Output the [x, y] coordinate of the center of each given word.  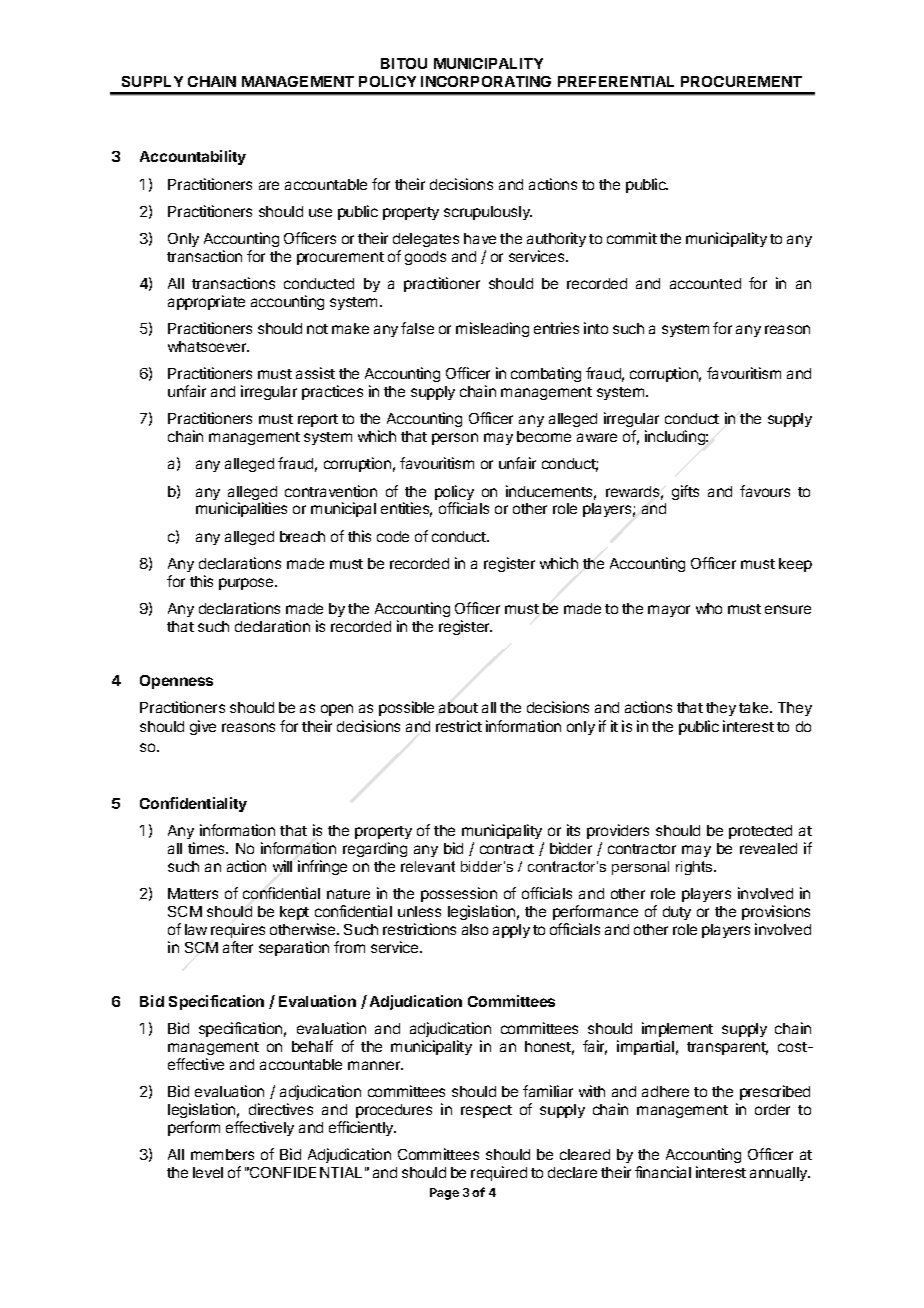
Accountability [193, 157]
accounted [705, 283]
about [458, 707]
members [222, 1154]
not [317, 329]
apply [511, 931]
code [393, 536]
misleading [492, 329]
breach [302, 536]
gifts [685, 492]
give [203, 727]
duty [677, 913]
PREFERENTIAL [616, 81]
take [755, 707]
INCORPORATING [486, 81]
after [238, 947]
